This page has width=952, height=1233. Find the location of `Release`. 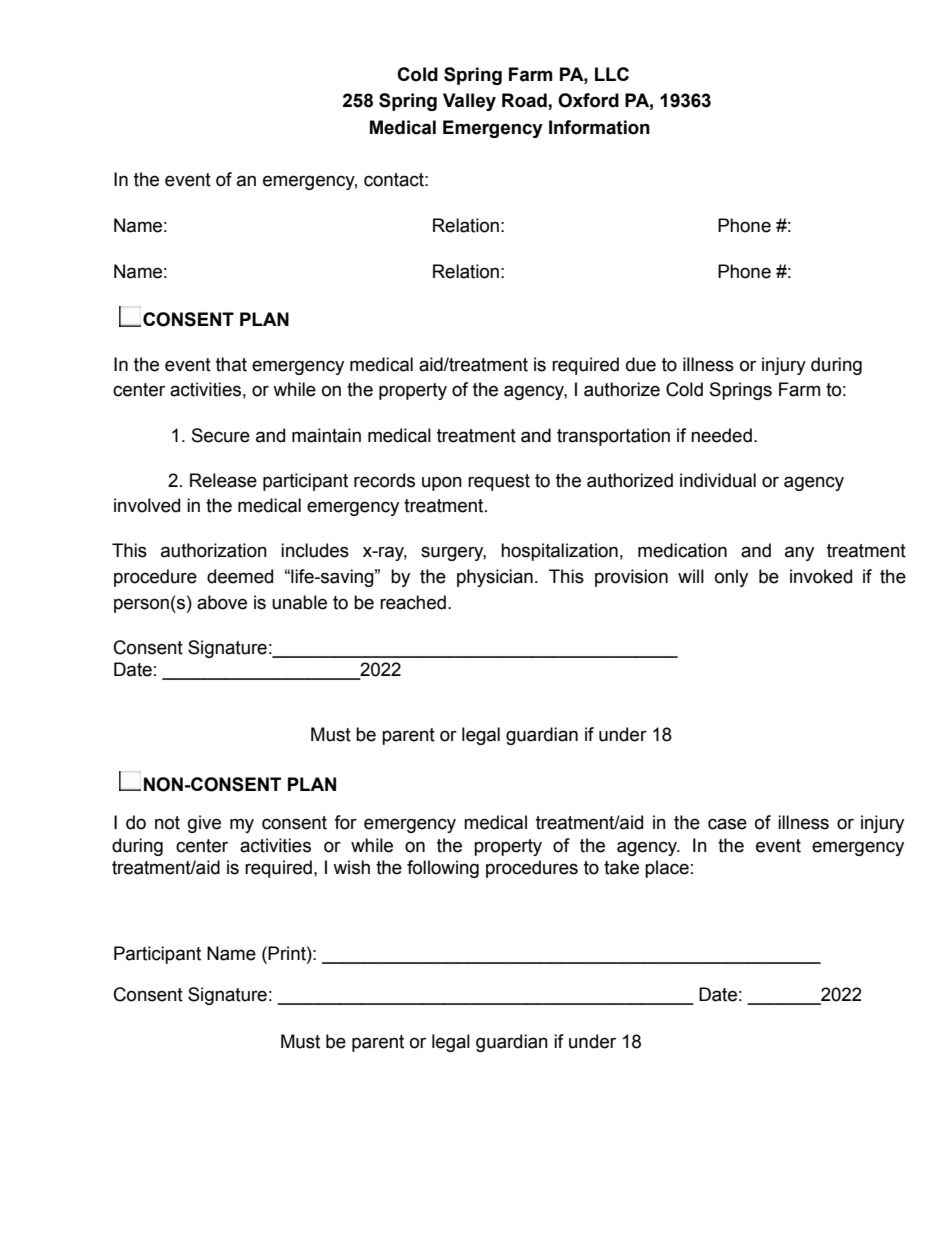

Release is located at coordinates (223, 480).
